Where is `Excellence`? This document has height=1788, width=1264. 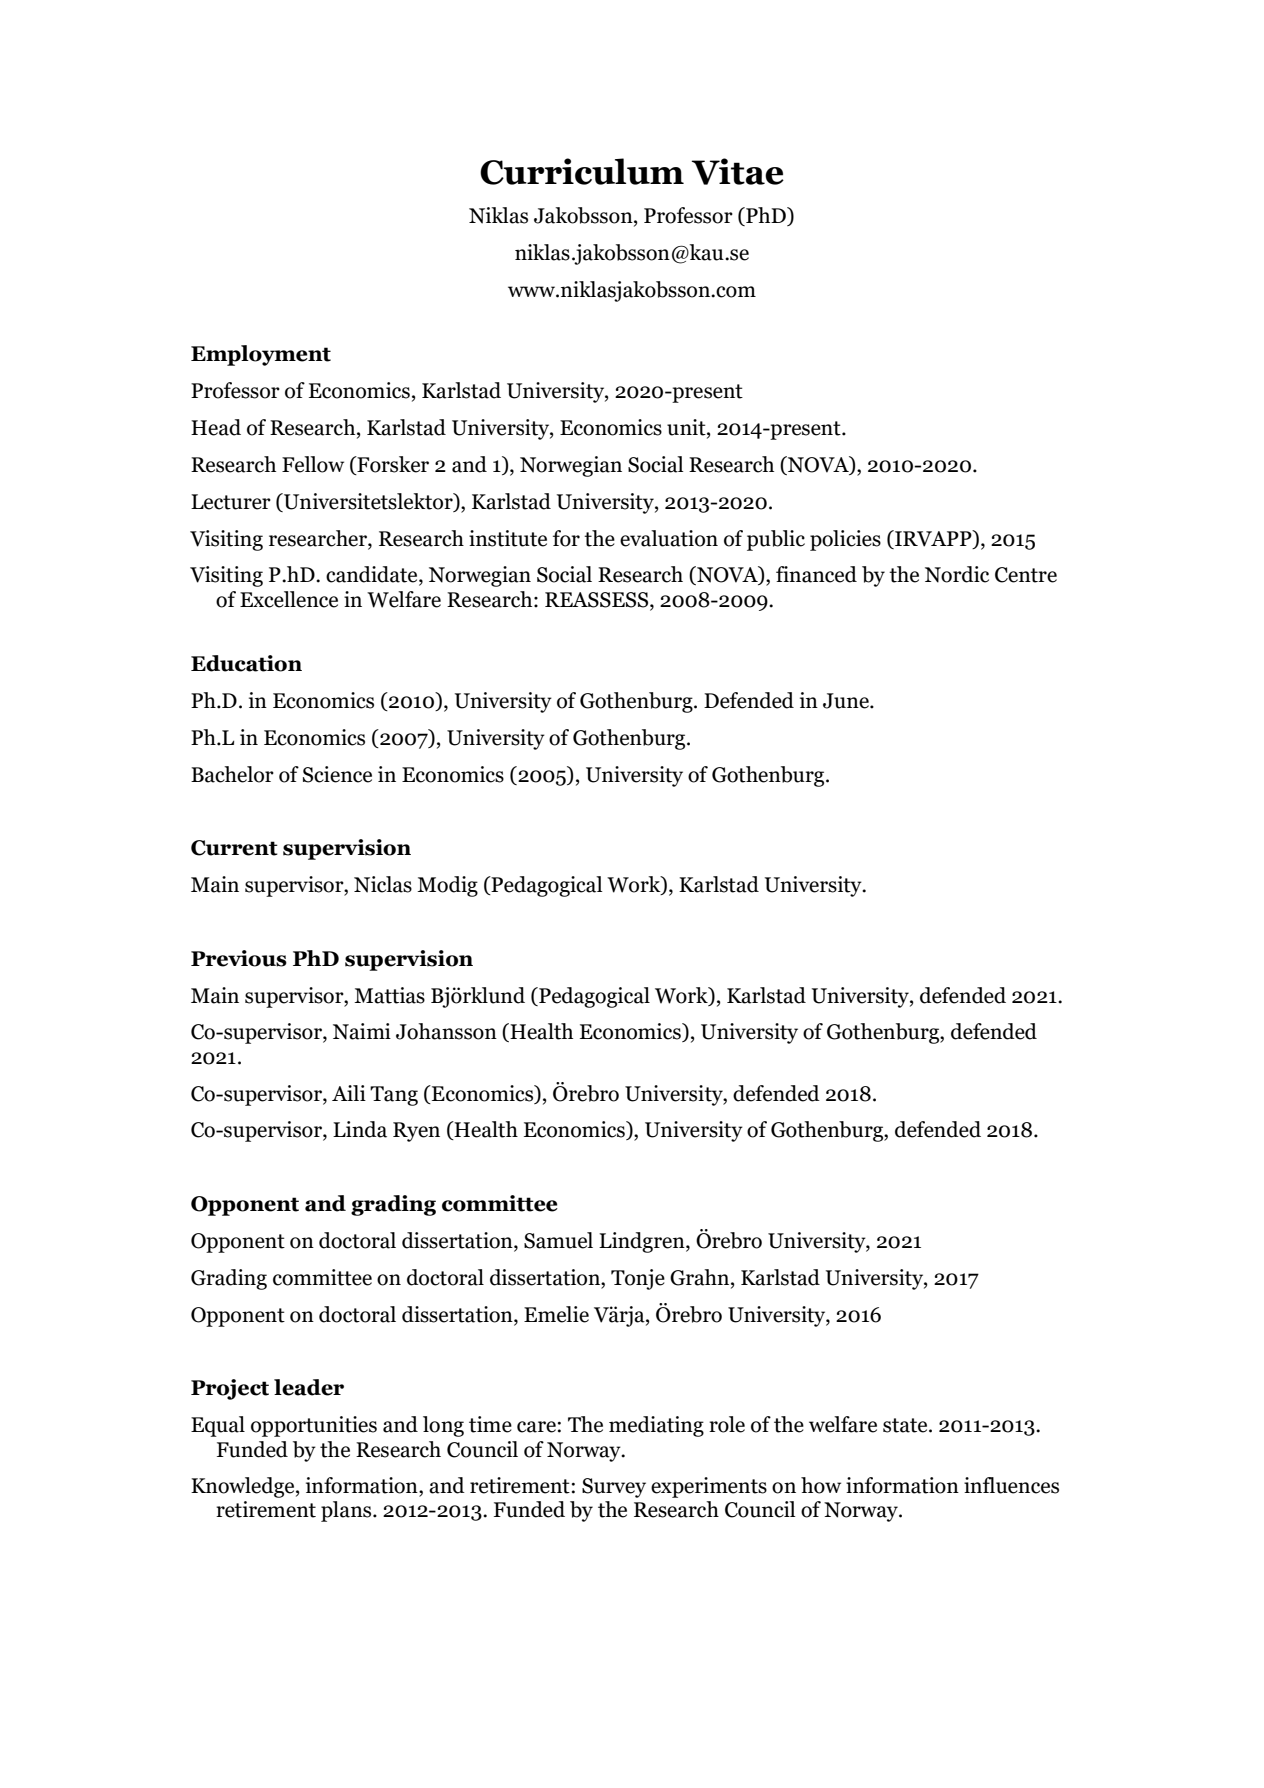 Excellence is located at coordinates (289, 599).
